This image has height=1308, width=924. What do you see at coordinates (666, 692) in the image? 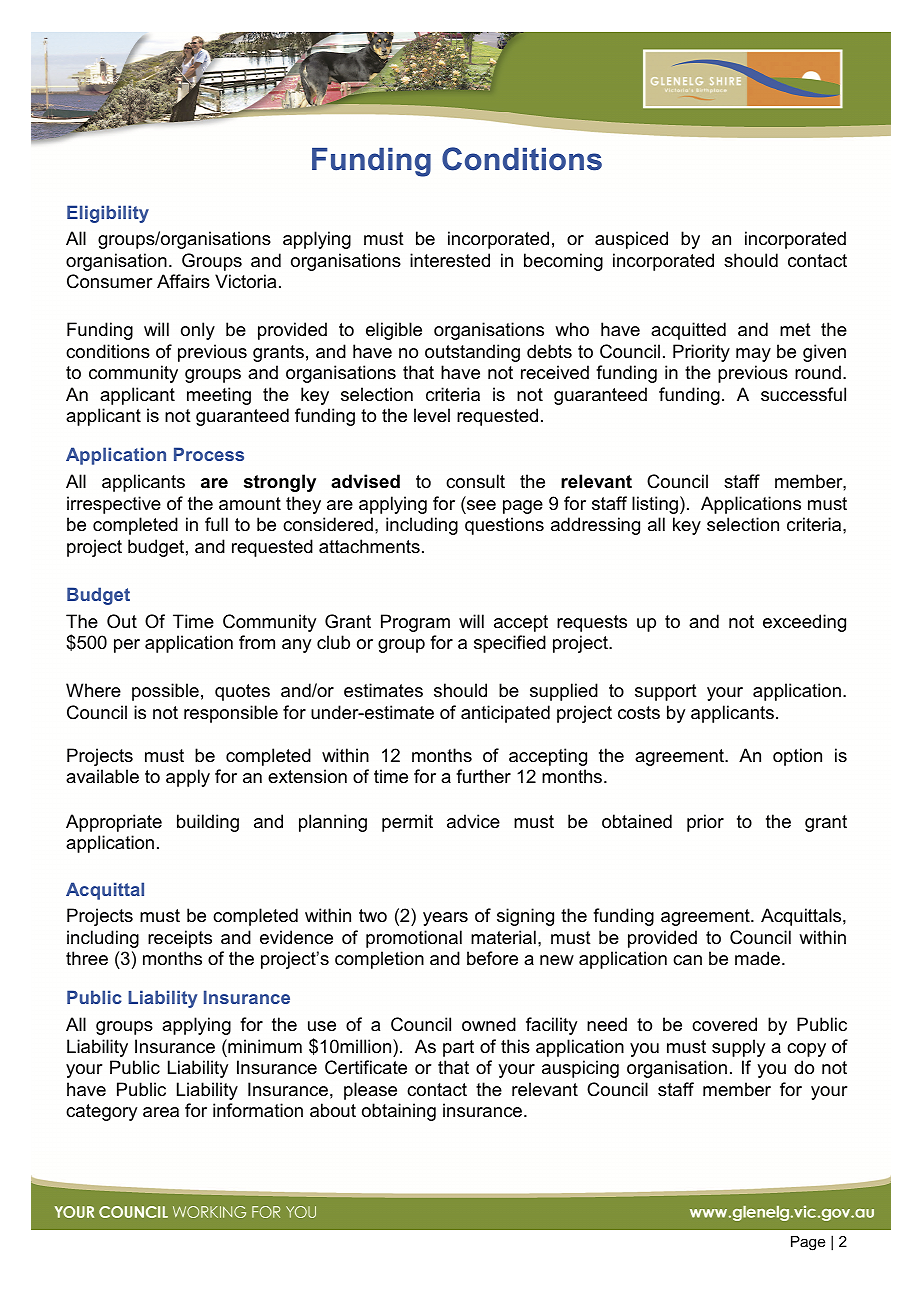
I see `support` at bounding box center [666, 692].
